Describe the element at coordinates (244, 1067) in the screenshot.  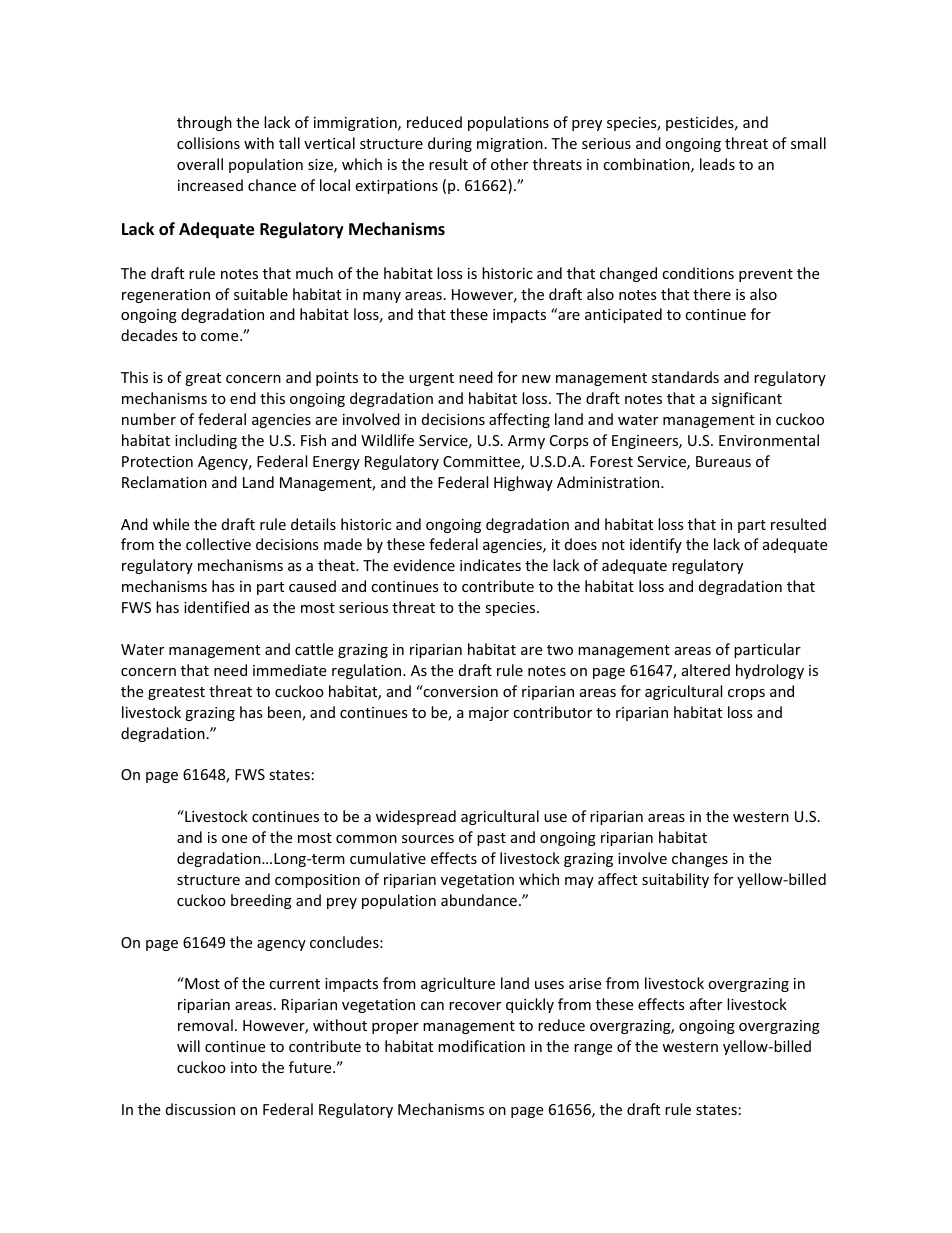
I see `into` at that location.
